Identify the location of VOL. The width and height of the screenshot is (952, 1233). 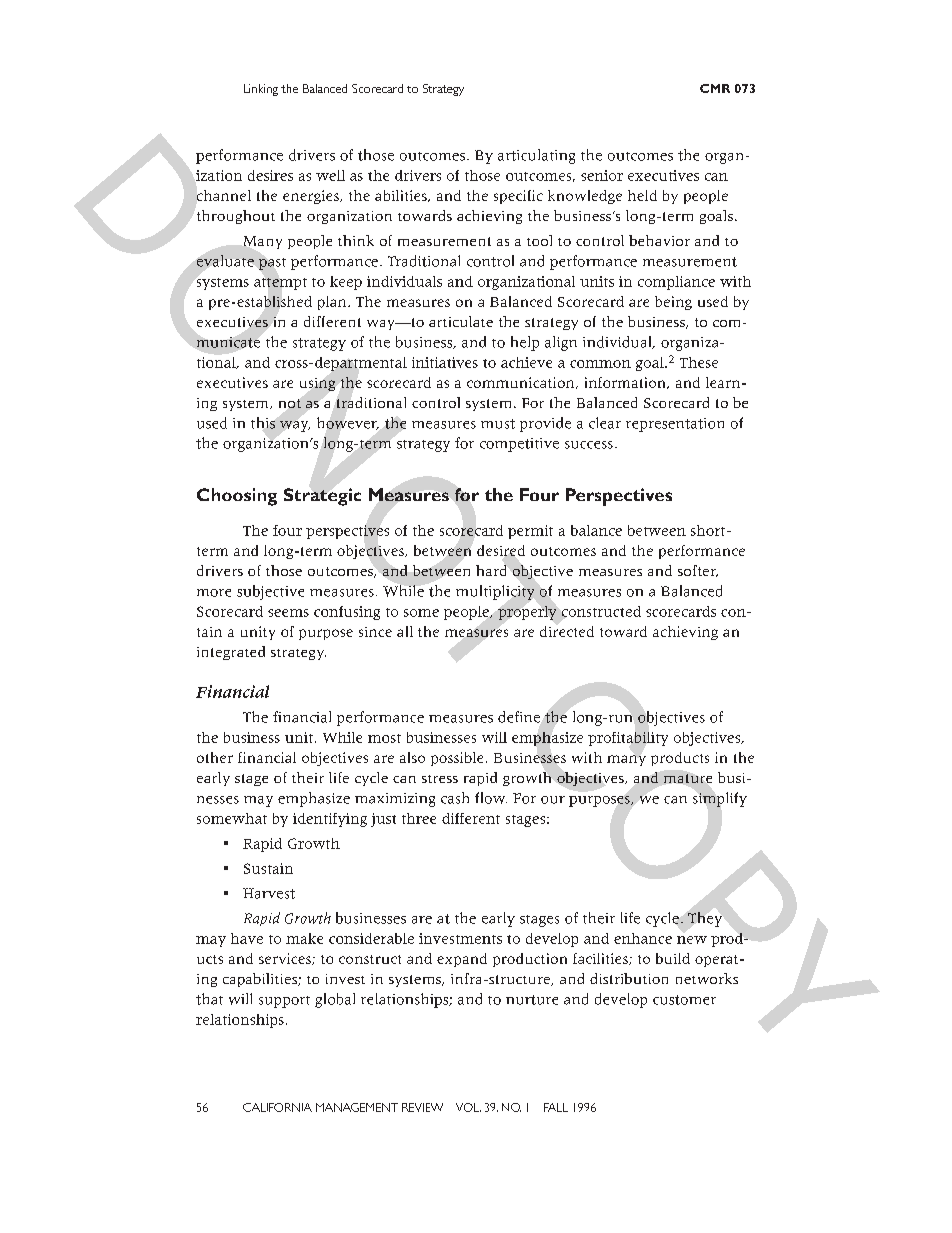
(468, 1107).
